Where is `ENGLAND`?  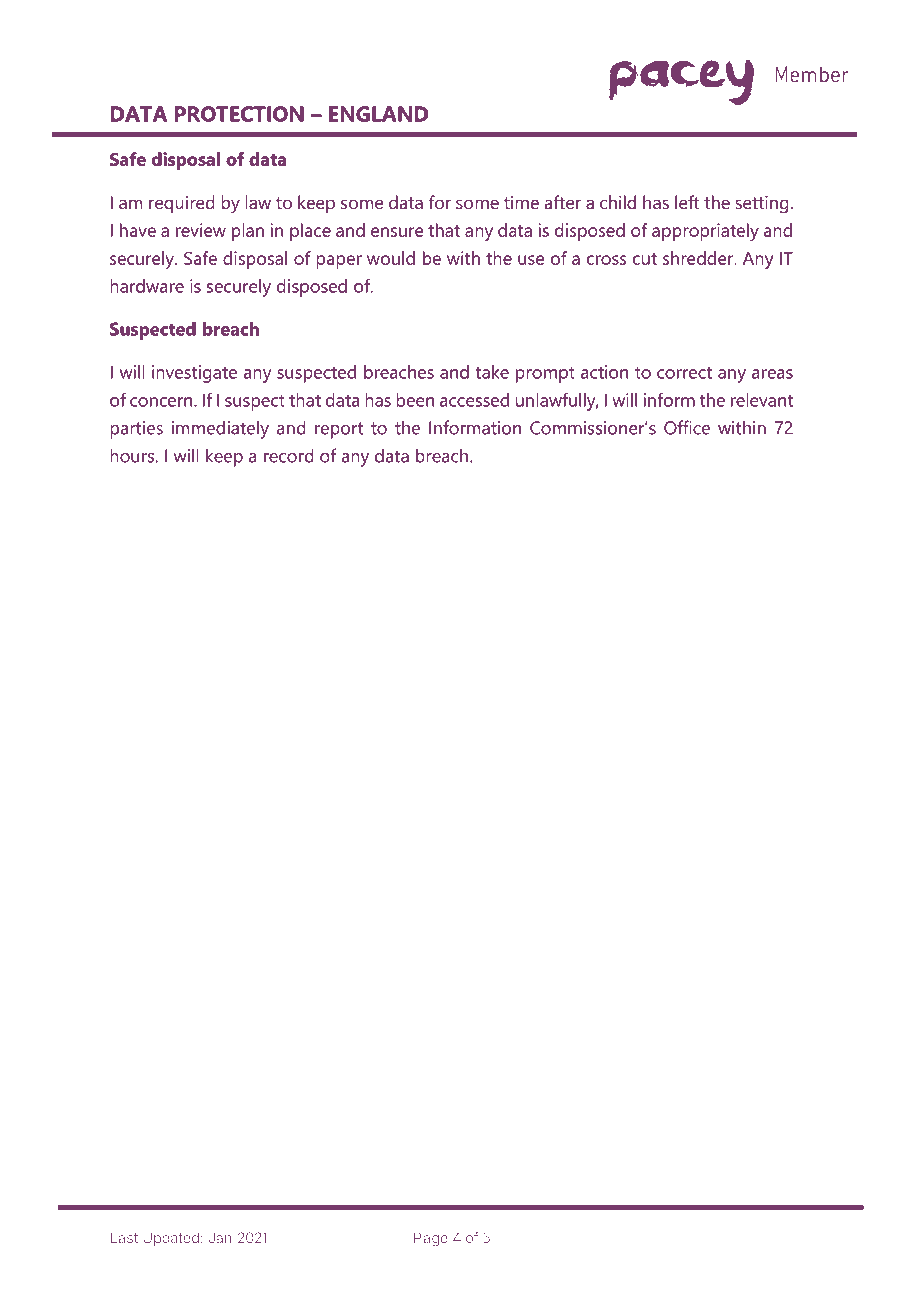 ENGLAND is located at coordinates (378, 114).
